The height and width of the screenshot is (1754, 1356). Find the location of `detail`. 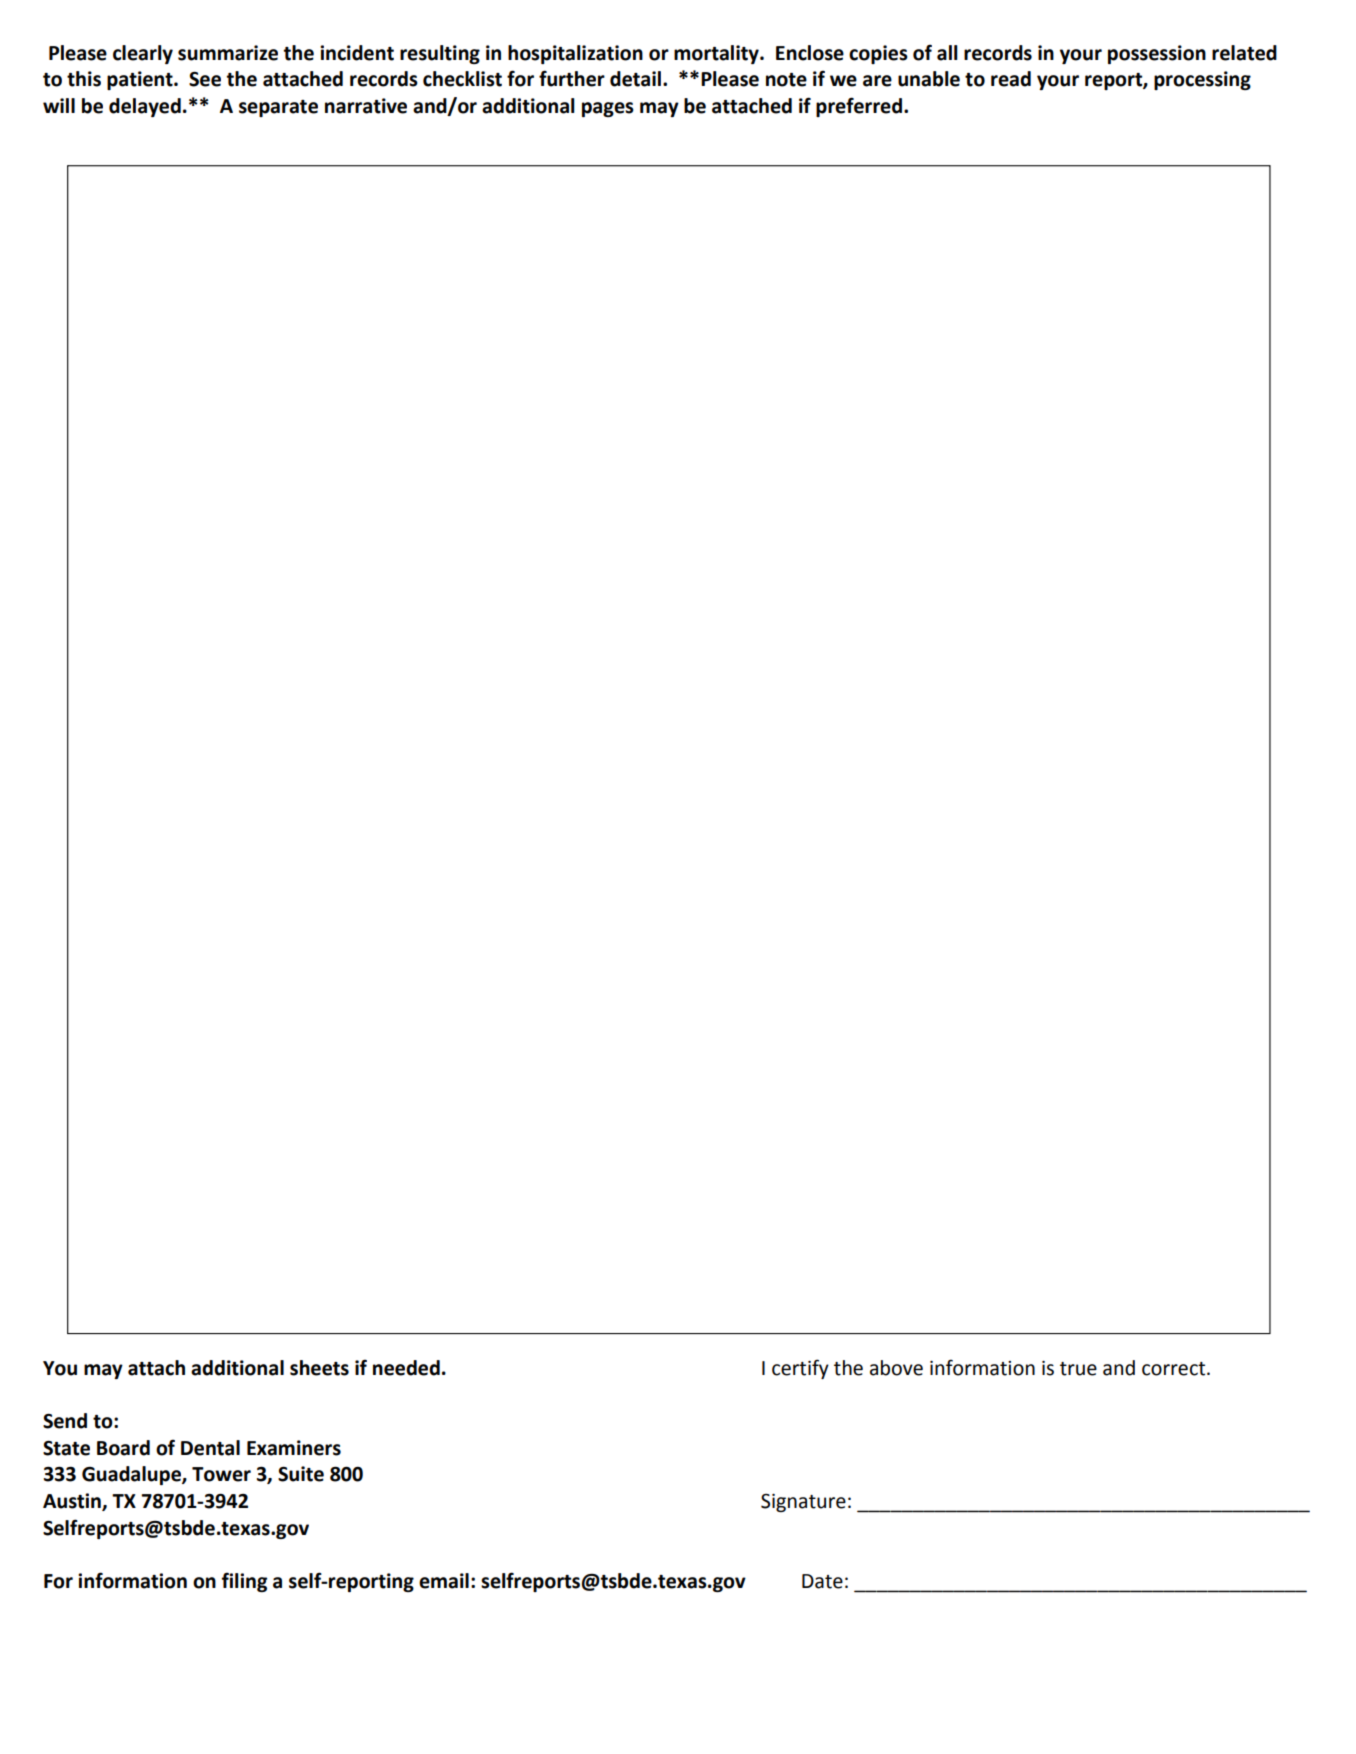

detail is located at coordinates (635, 79).
